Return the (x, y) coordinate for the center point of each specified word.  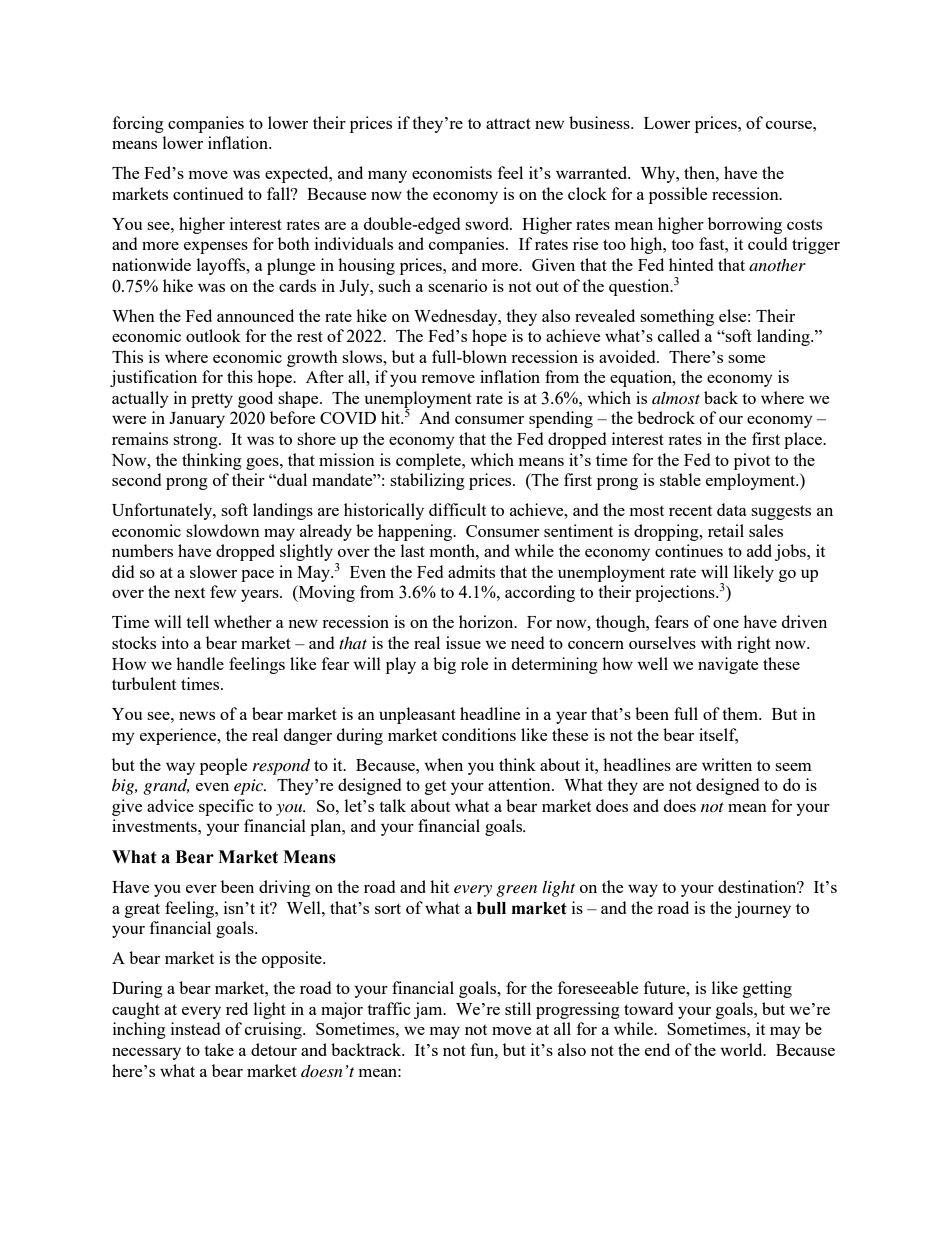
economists (452, 172)
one (726, 624)
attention (520, 784)
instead (195, 1028)
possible (678, 195)
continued (208, 193)
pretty (212, 401)
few (223, 591)
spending (561, 419)
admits (471, 571)
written (727, 764)
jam (429, 1010)
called (679, 335)
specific (226, 807)
